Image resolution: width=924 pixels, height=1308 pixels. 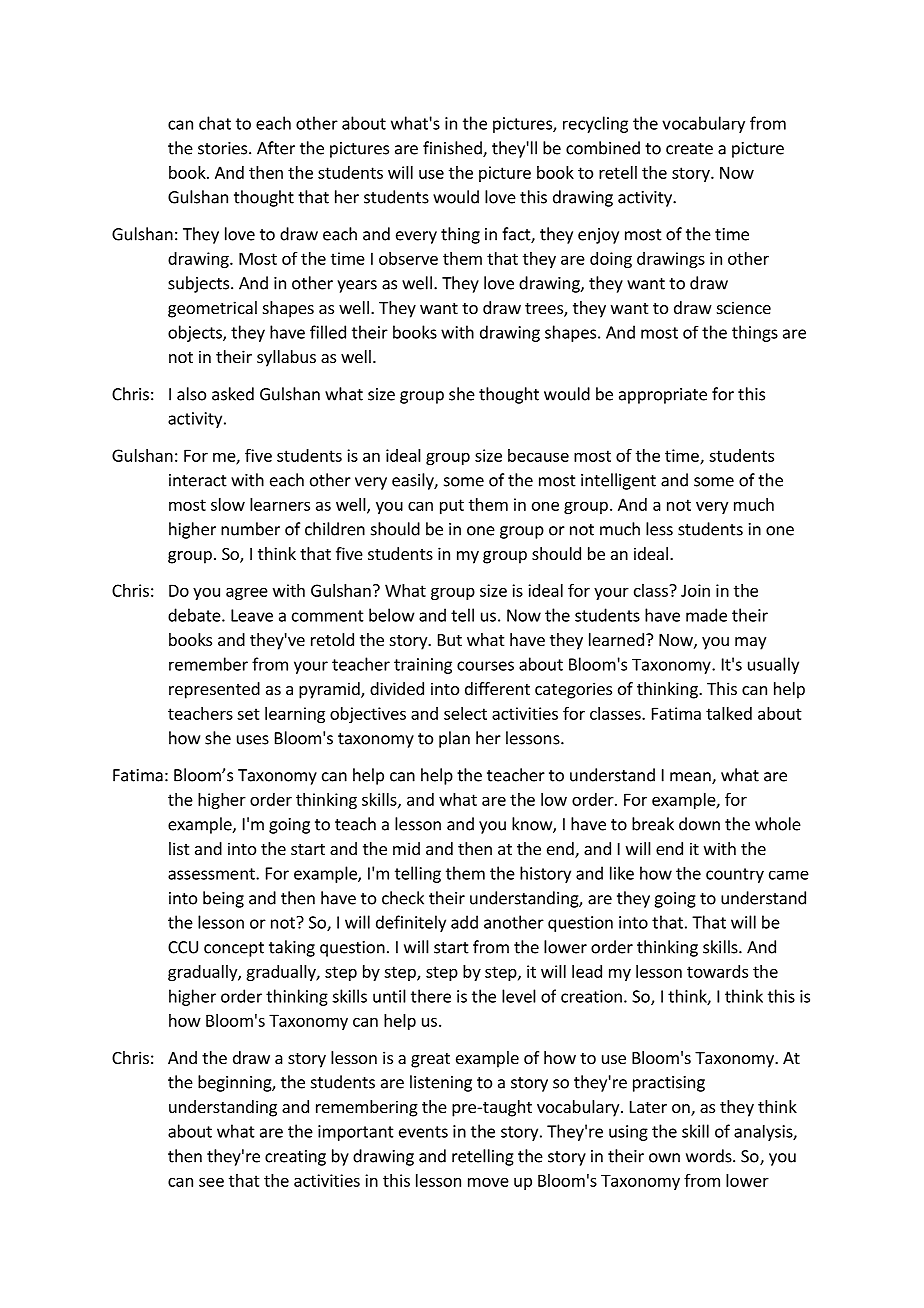 What do you see at coordinates (710, 1156) in the page?
I see `words` at bounding box center [710, 1156].
